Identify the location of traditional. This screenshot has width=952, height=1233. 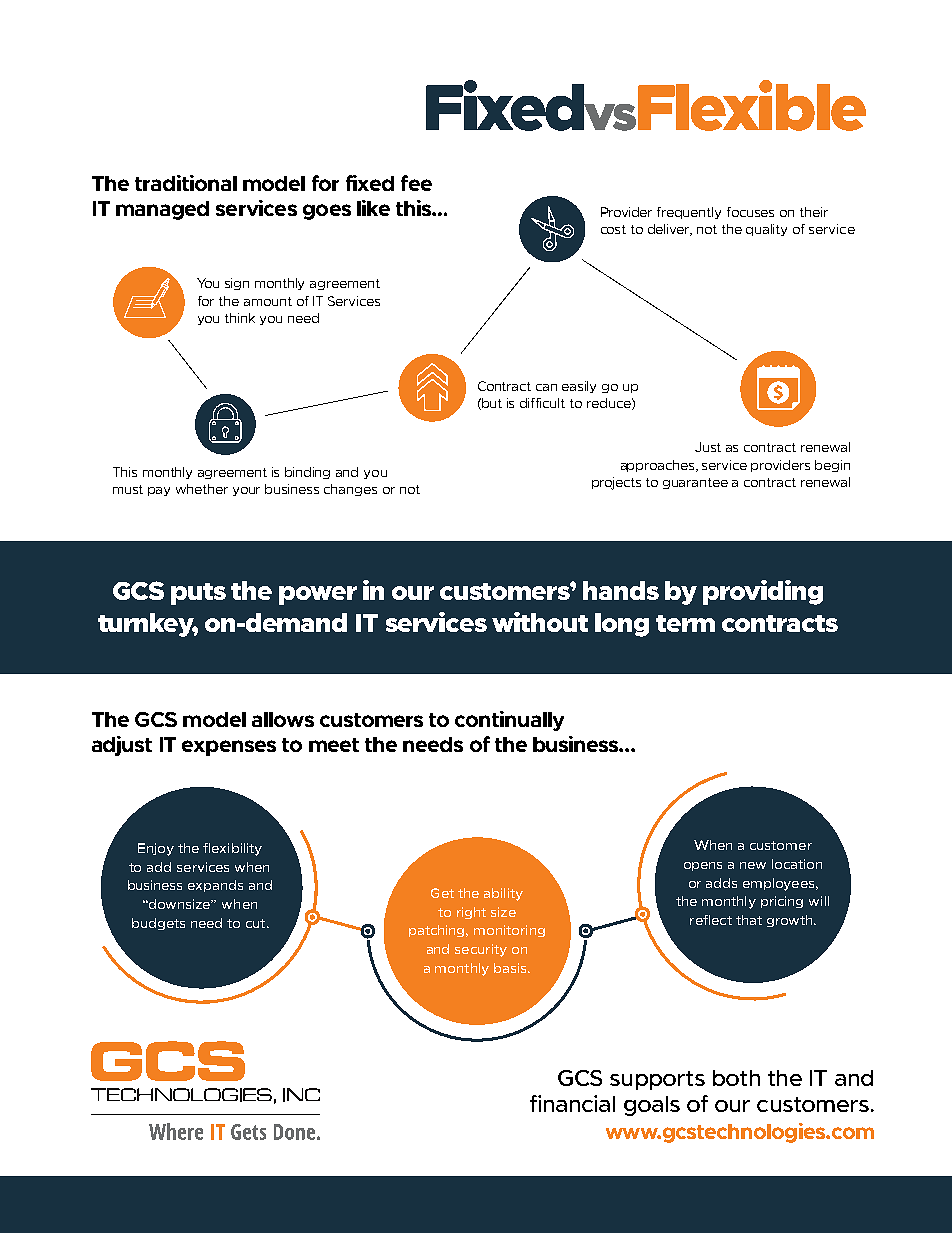
(186, 183).
